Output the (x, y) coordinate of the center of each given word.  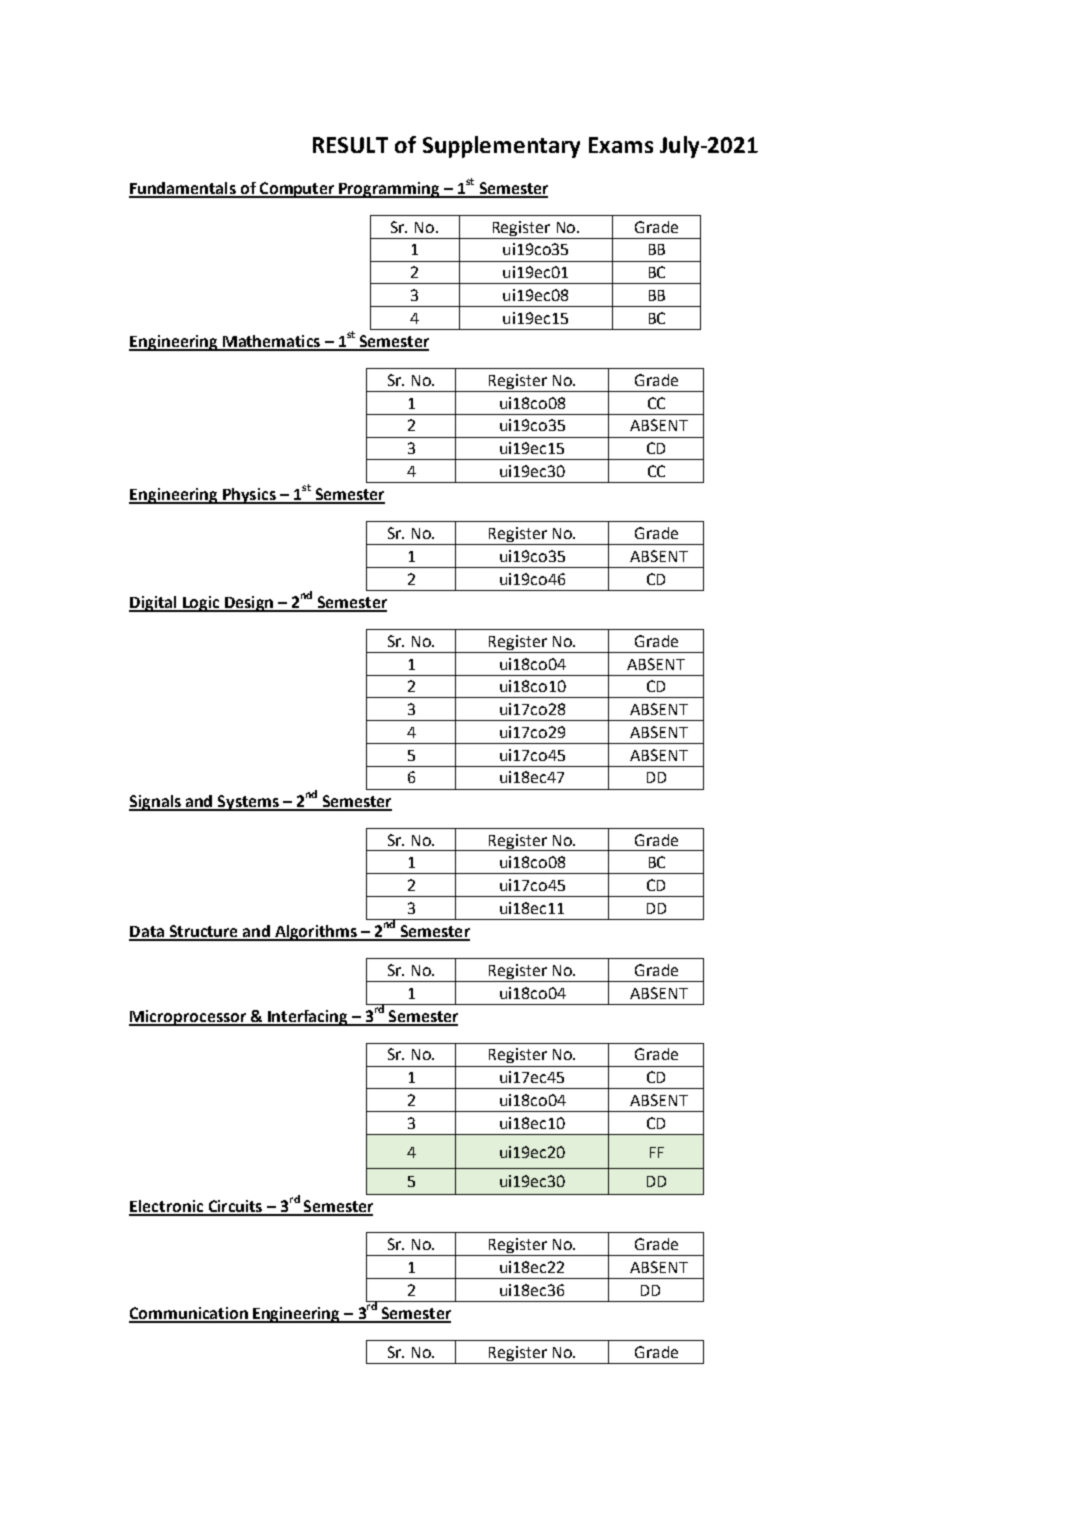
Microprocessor (189, 1018)
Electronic (167, 1207)
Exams (621, 145)
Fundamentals (183, 189)
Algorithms (316, 933)
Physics (249, 496)
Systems (248, 803)
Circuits (235, 1207)
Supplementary (501, 147)
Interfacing (308, 1018)
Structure (204, 932)
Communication (189, 1314)
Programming (389, 190)
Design (249, 604)
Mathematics (271, 342)
